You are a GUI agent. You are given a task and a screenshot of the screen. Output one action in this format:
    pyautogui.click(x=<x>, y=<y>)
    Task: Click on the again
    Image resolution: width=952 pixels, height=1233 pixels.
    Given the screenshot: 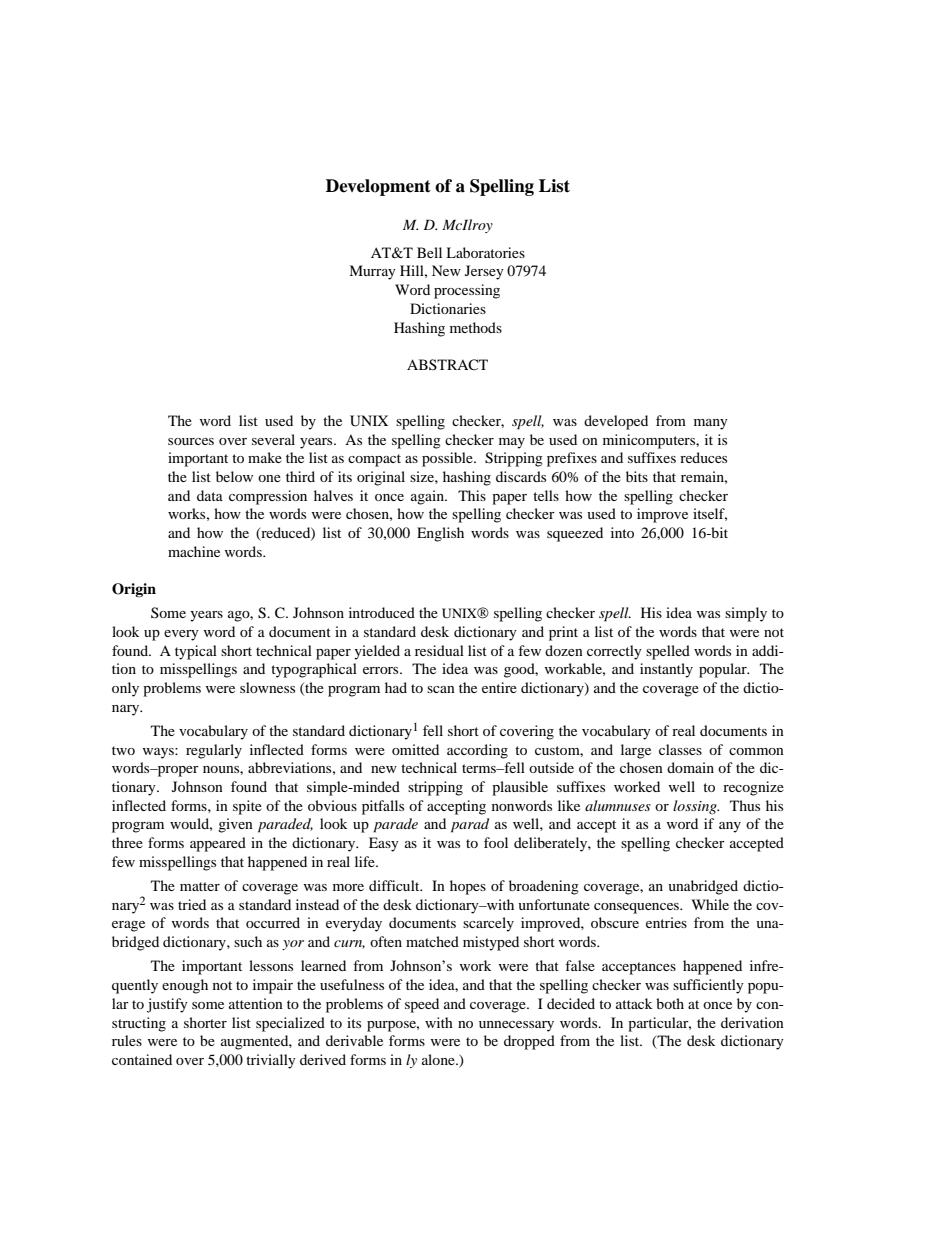 What is the action you would take?
    pyautogui.click(x=429, y=497)
